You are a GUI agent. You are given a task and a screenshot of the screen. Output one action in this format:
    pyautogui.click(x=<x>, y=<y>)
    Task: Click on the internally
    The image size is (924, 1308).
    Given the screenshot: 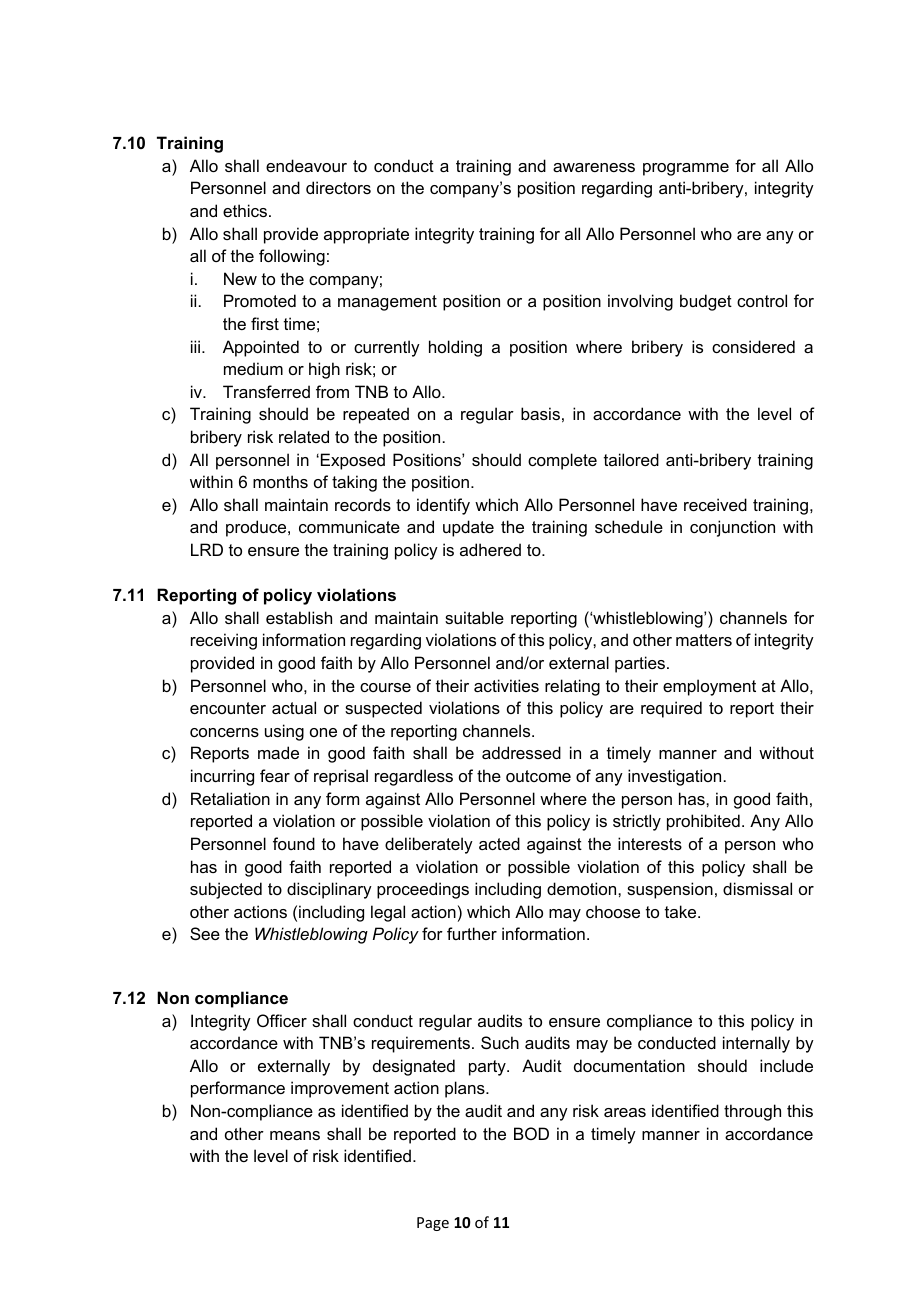 What is the action you would take?
    pyautogui.click(x=756, y=1044)
